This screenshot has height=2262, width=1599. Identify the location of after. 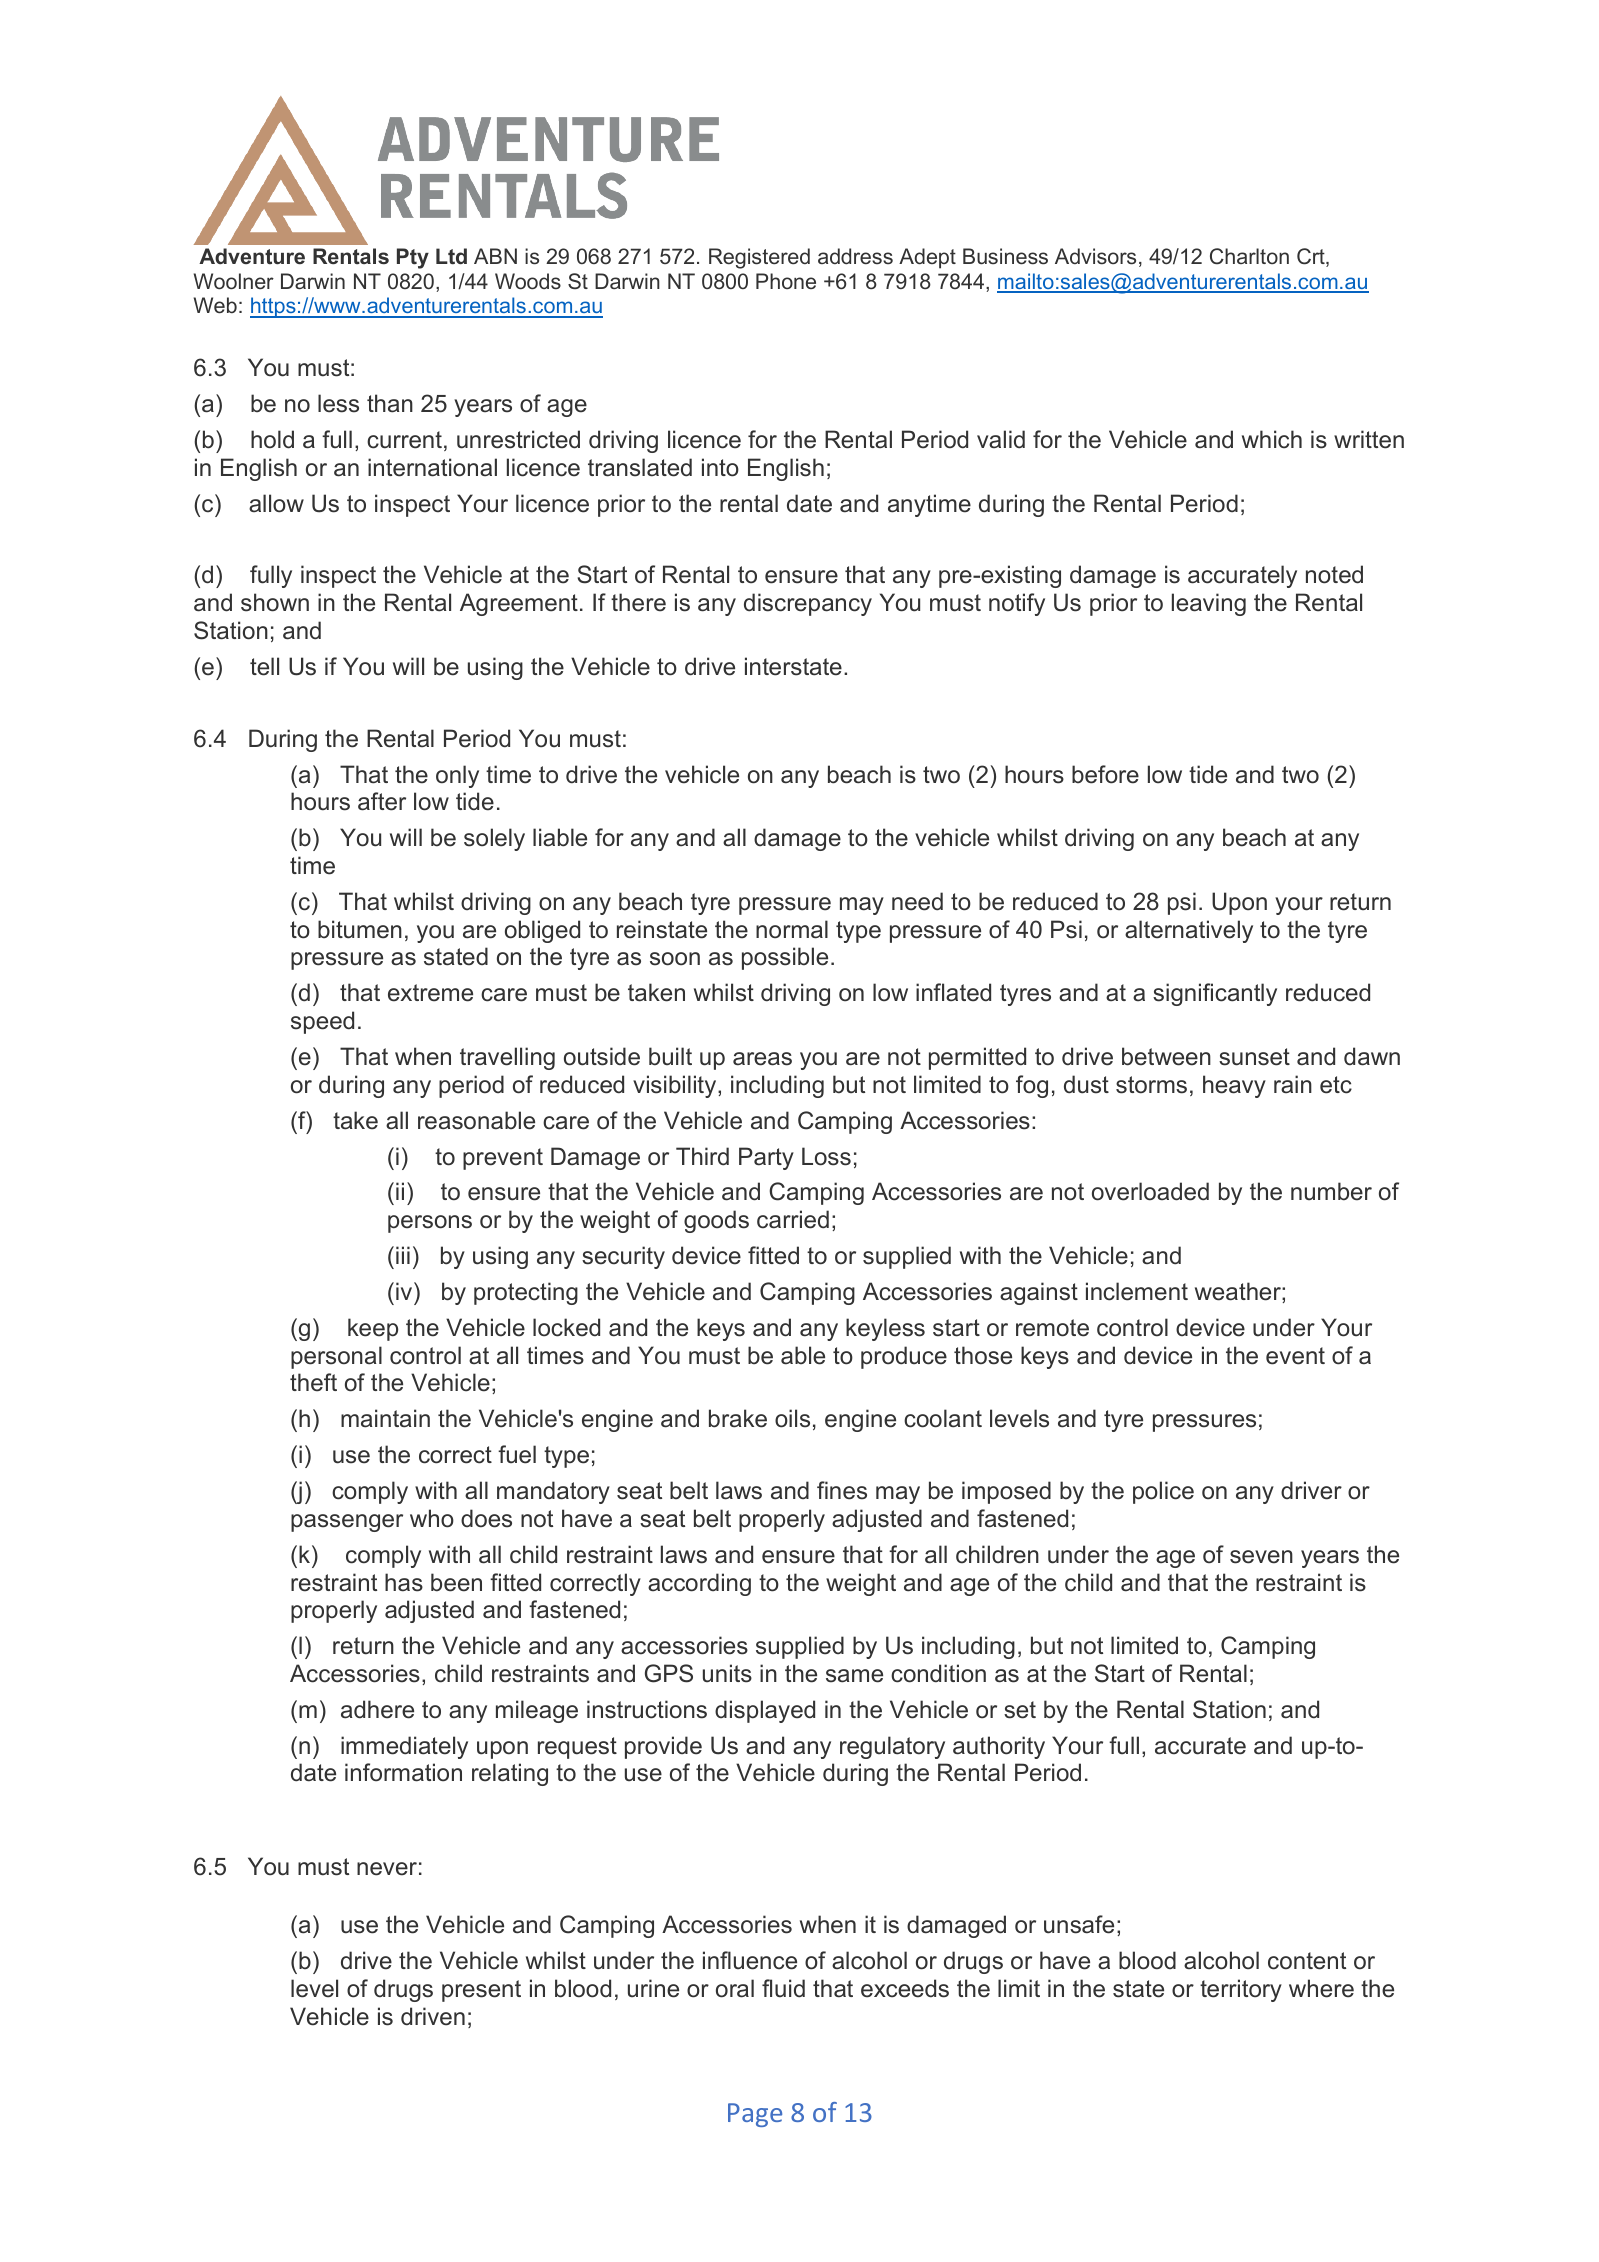
(382, 801).
